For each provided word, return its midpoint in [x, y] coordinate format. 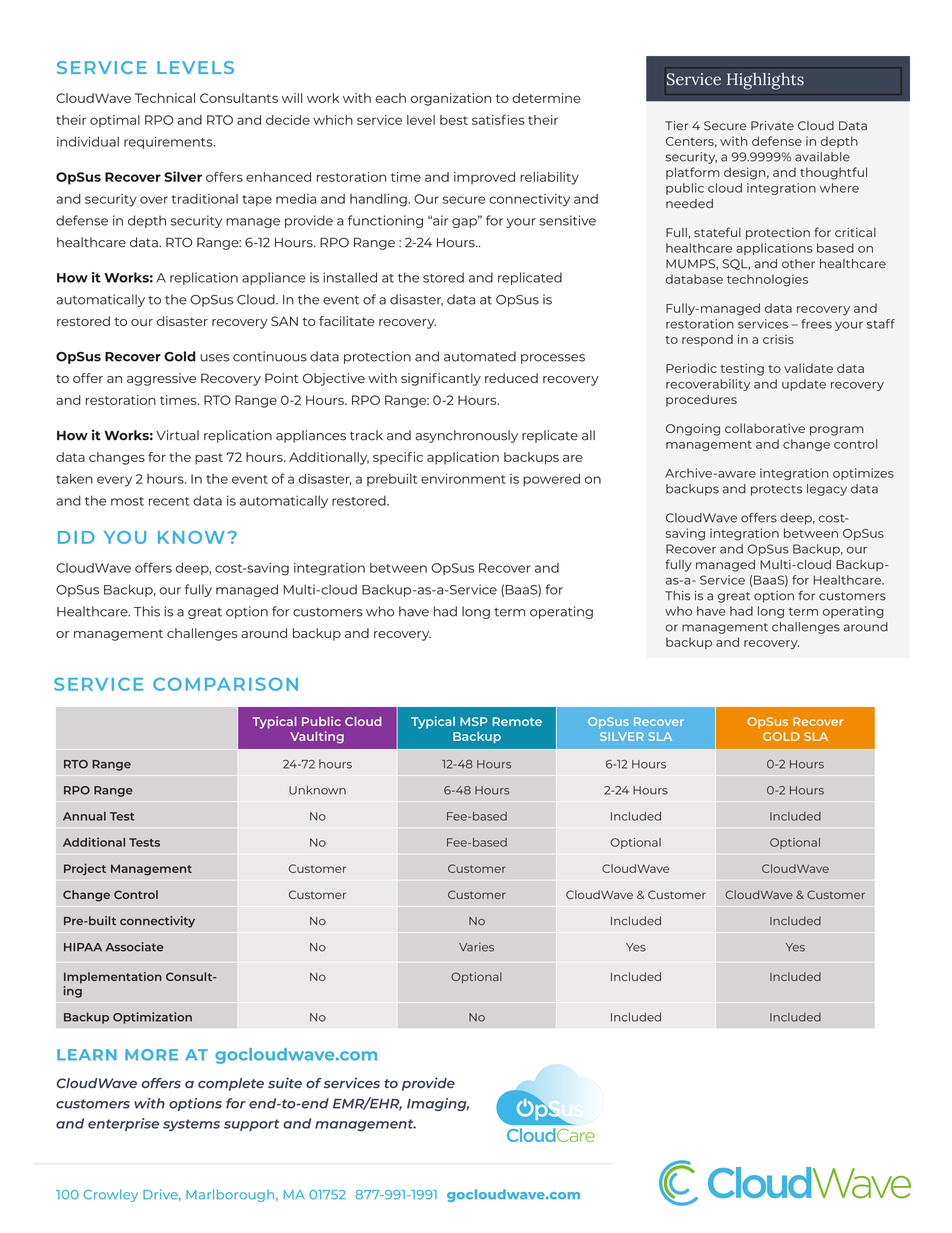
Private [772, 126]
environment [463, 479]
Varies [476, 947]
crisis [778, 339]
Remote [517, 721]
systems [191, 1125]
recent [169, 501]
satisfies [498, 120]
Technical [165, 98]
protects [777, 490]
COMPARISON [225, 684]
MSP [474, 721]
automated [480, 356]
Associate [134, 947]
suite [285, 1082]
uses [214, 358]
